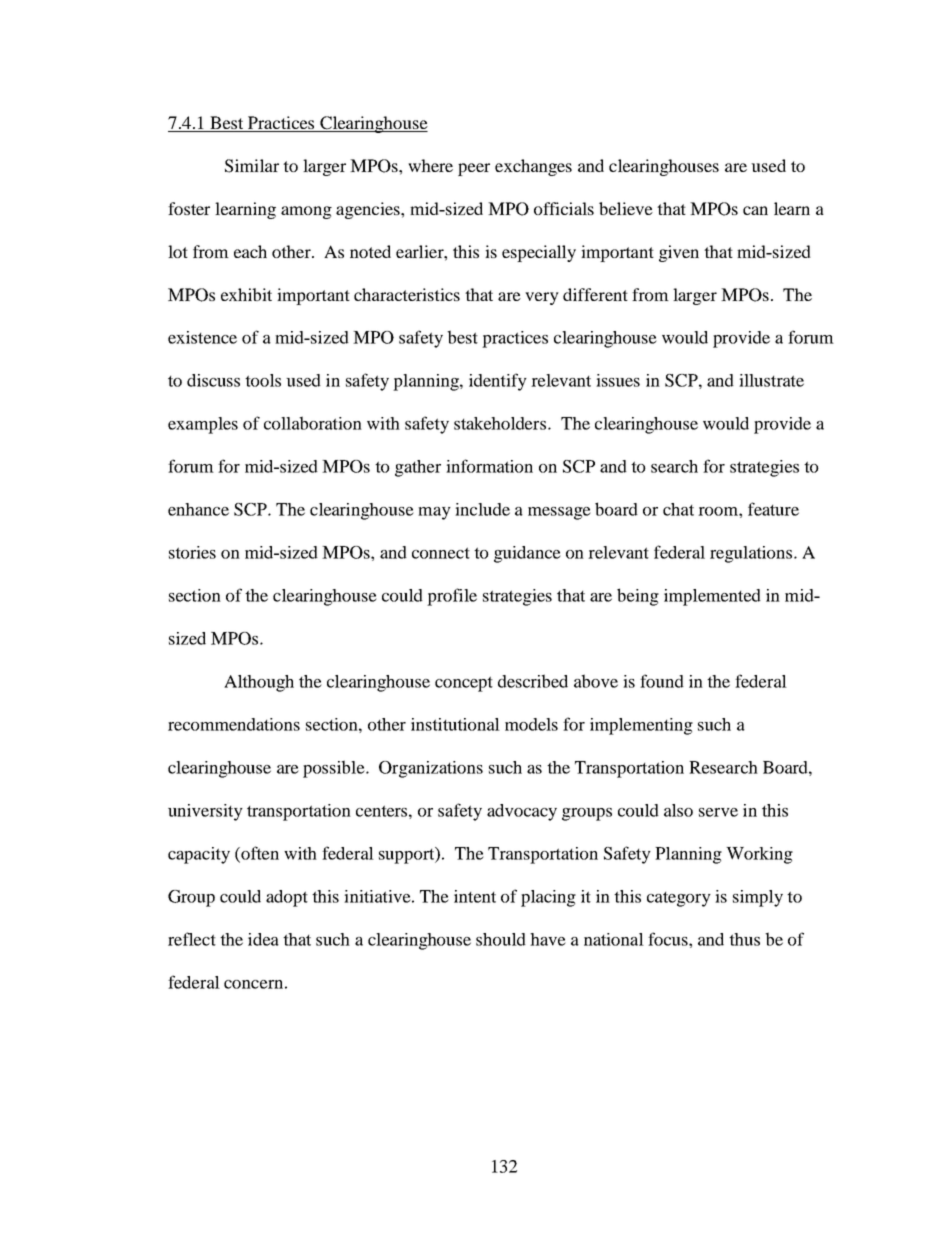 This screenshot has width=952, height=1233. I want to click on can, so click(755, 210).
